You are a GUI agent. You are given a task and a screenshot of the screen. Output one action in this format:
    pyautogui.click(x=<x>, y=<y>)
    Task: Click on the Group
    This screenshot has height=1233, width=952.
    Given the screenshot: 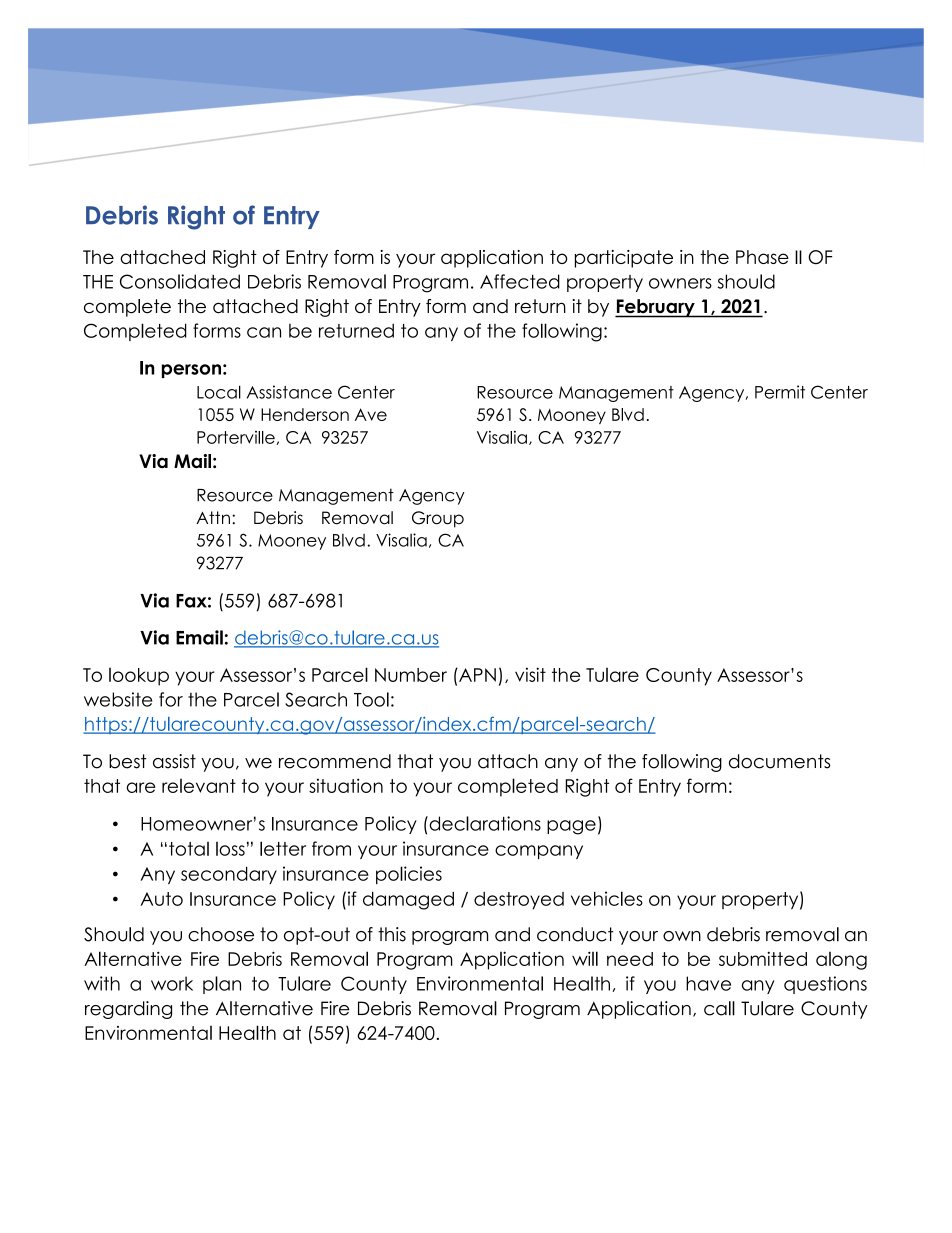 What is the action you would take?
    pyautogui.click(x=438, y=519)
